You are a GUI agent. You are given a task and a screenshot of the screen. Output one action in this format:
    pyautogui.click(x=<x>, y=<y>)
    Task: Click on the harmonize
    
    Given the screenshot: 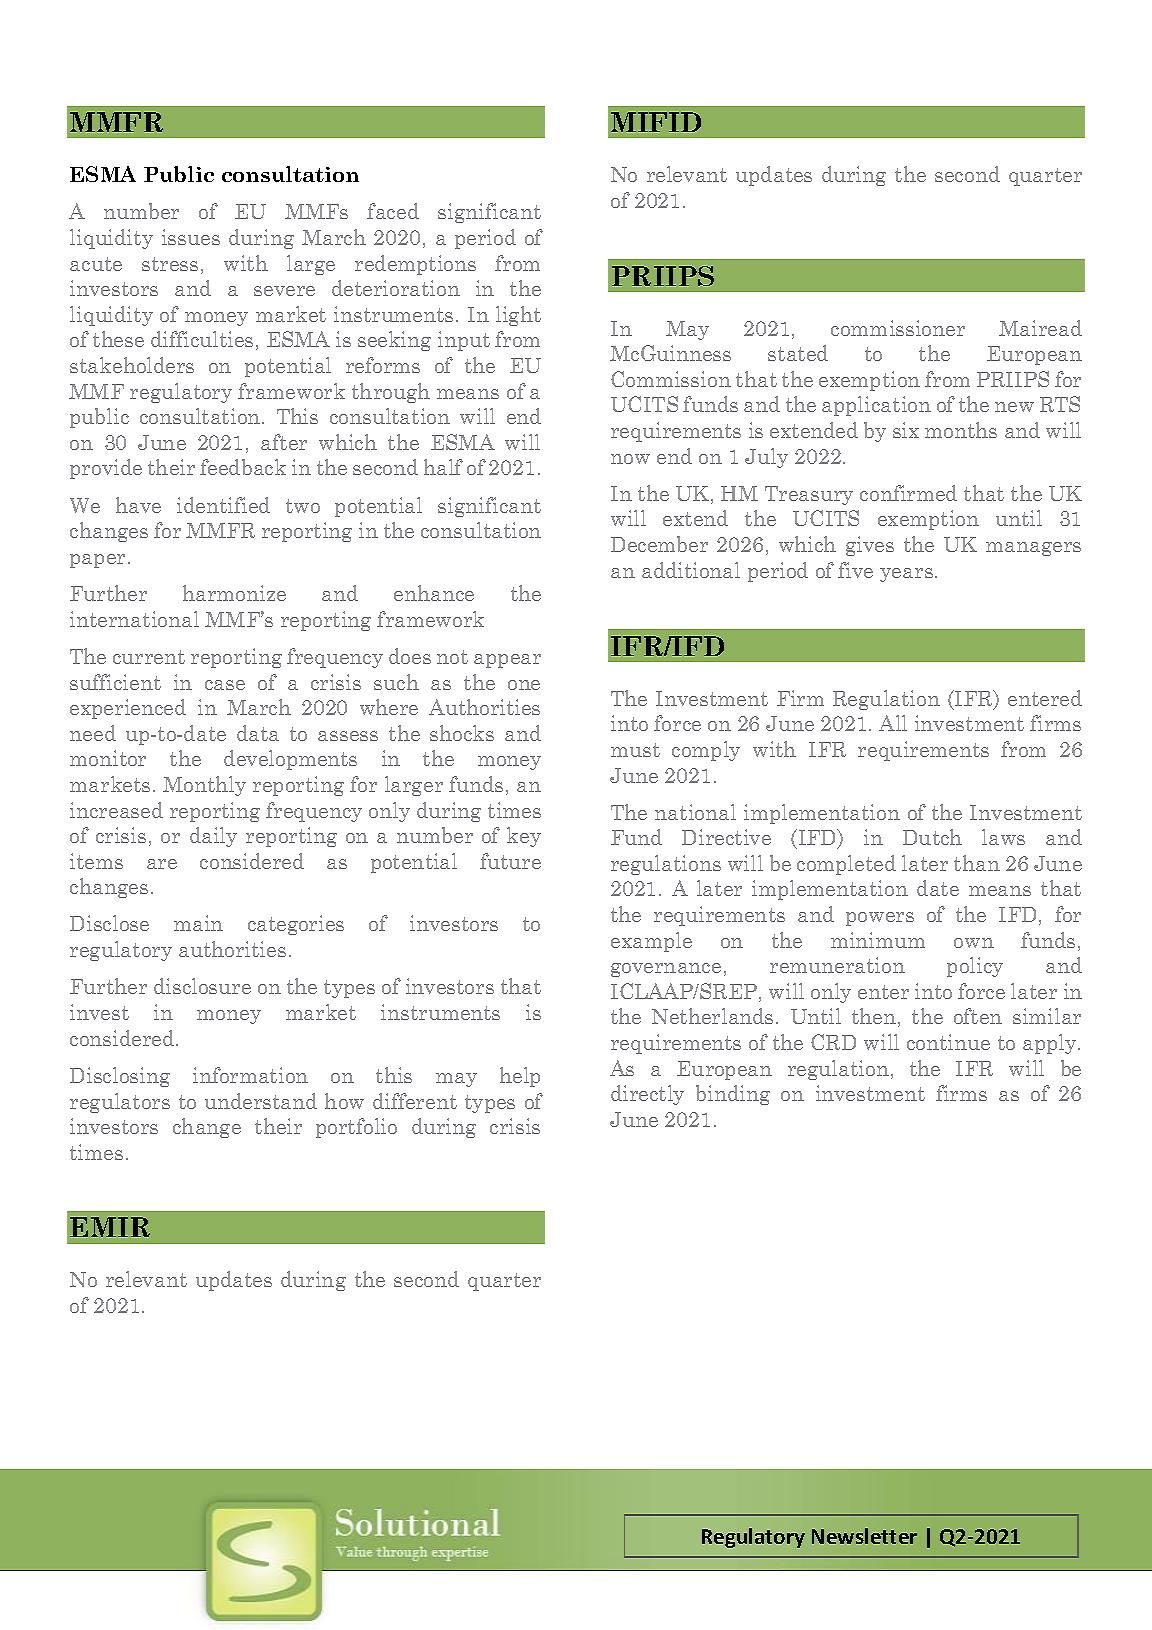 What is the action you would take?
    pyautogui.click(x=234, y=593)
